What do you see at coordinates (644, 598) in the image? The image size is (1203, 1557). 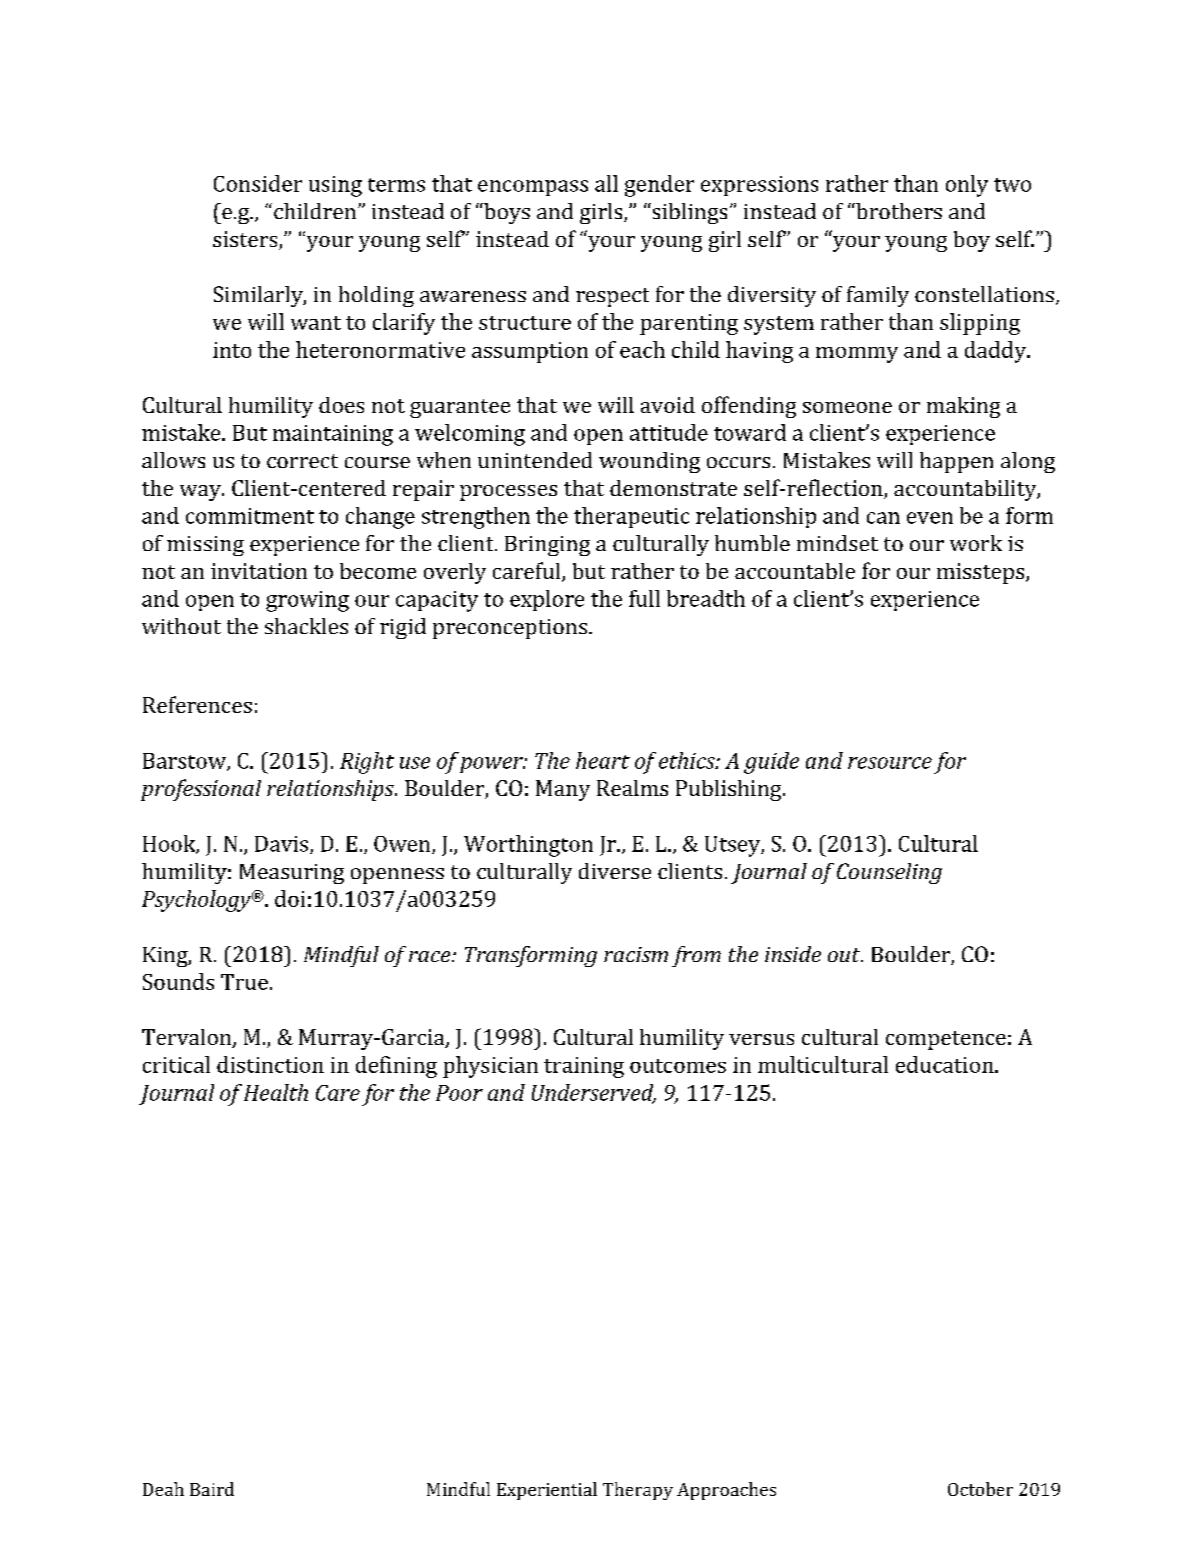 I see `full` at bounding box center [644, 598].
